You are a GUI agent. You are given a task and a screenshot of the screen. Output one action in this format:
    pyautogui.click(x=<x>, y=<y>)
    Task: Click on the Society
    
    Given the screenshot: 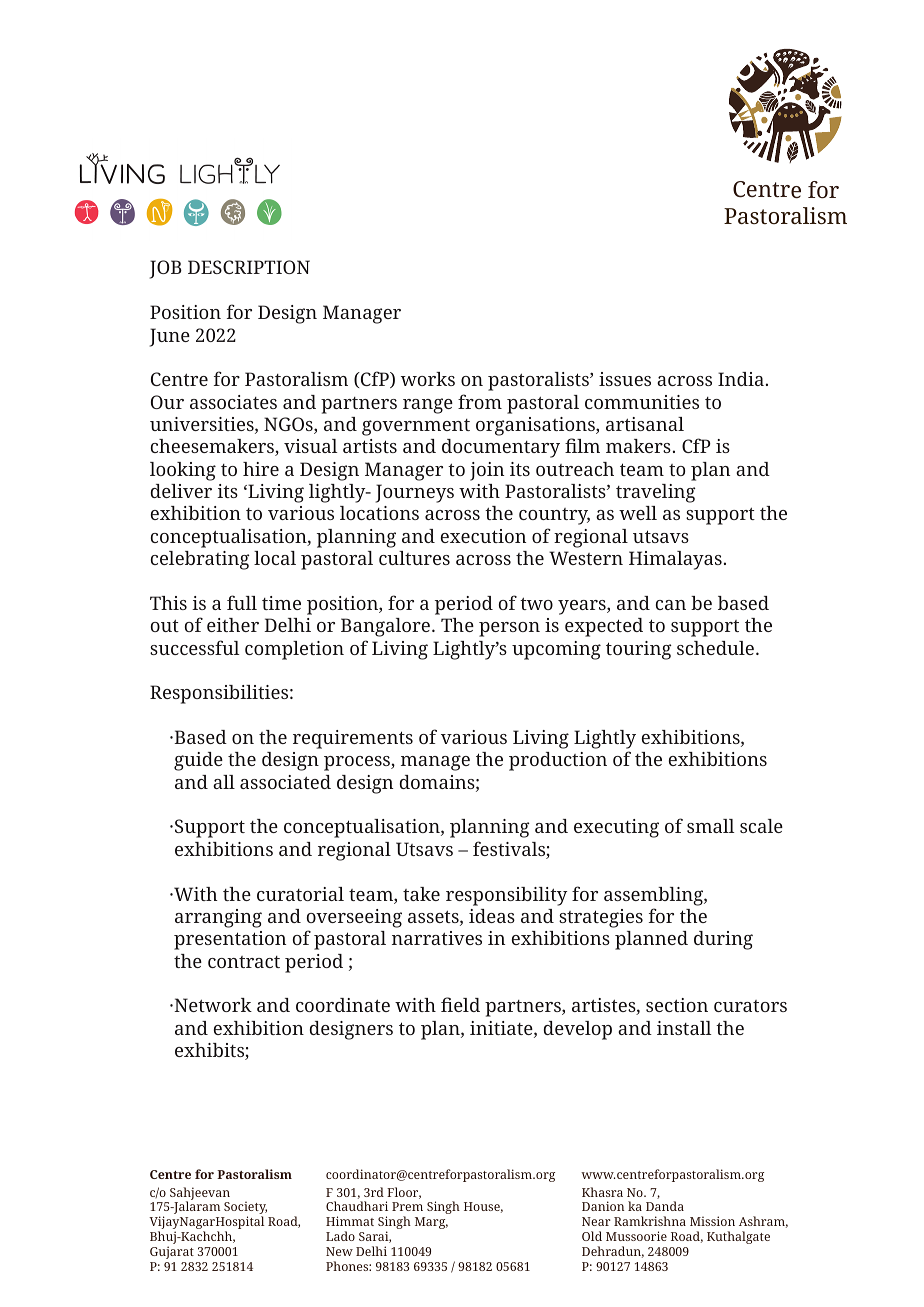 What is the action you would take?
    pyautogui.click(x=245, y=1209)
